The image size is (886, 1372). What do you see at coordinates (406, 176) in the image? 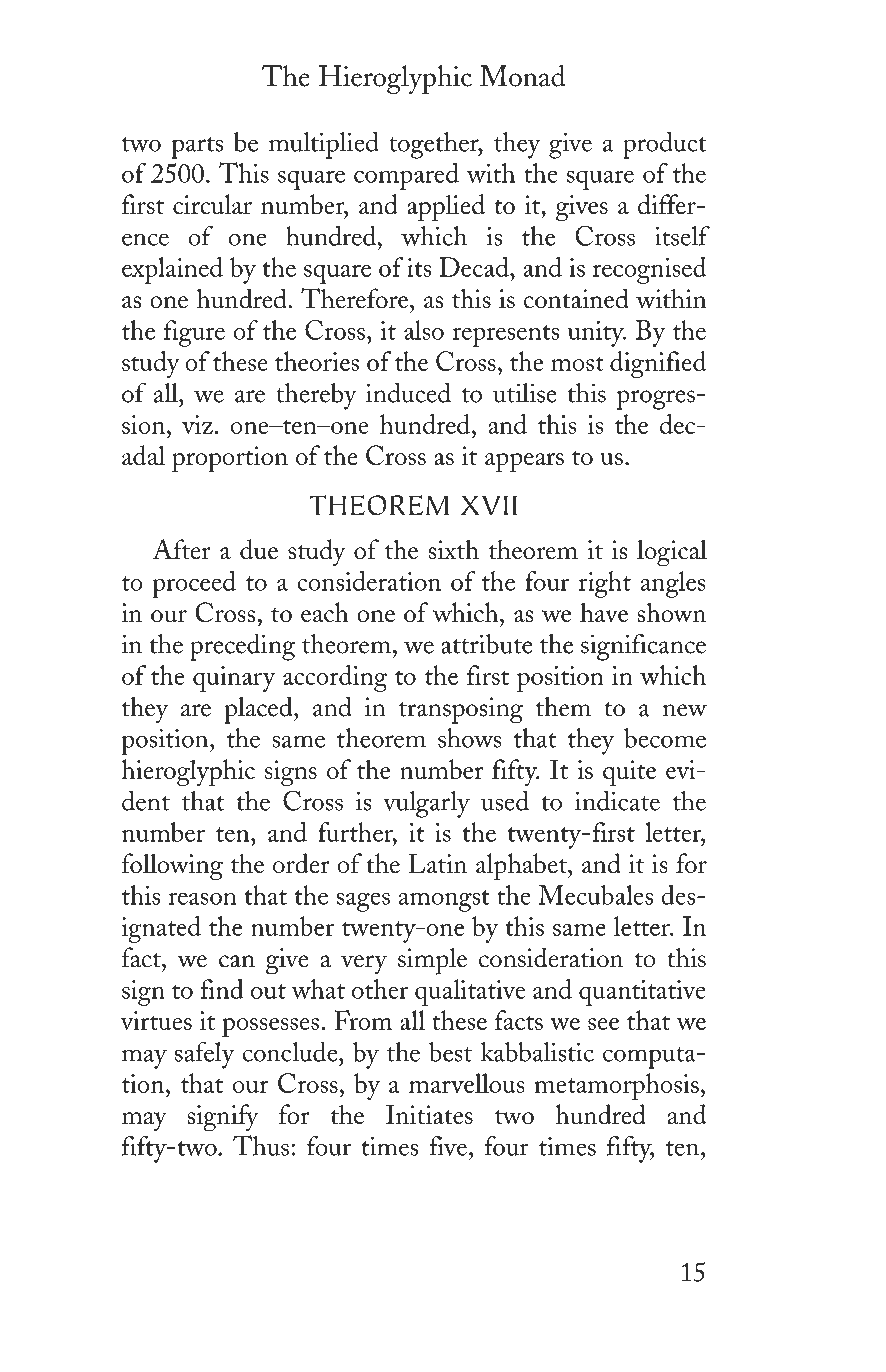
I see `compared` at bounding box center [406, 176].
